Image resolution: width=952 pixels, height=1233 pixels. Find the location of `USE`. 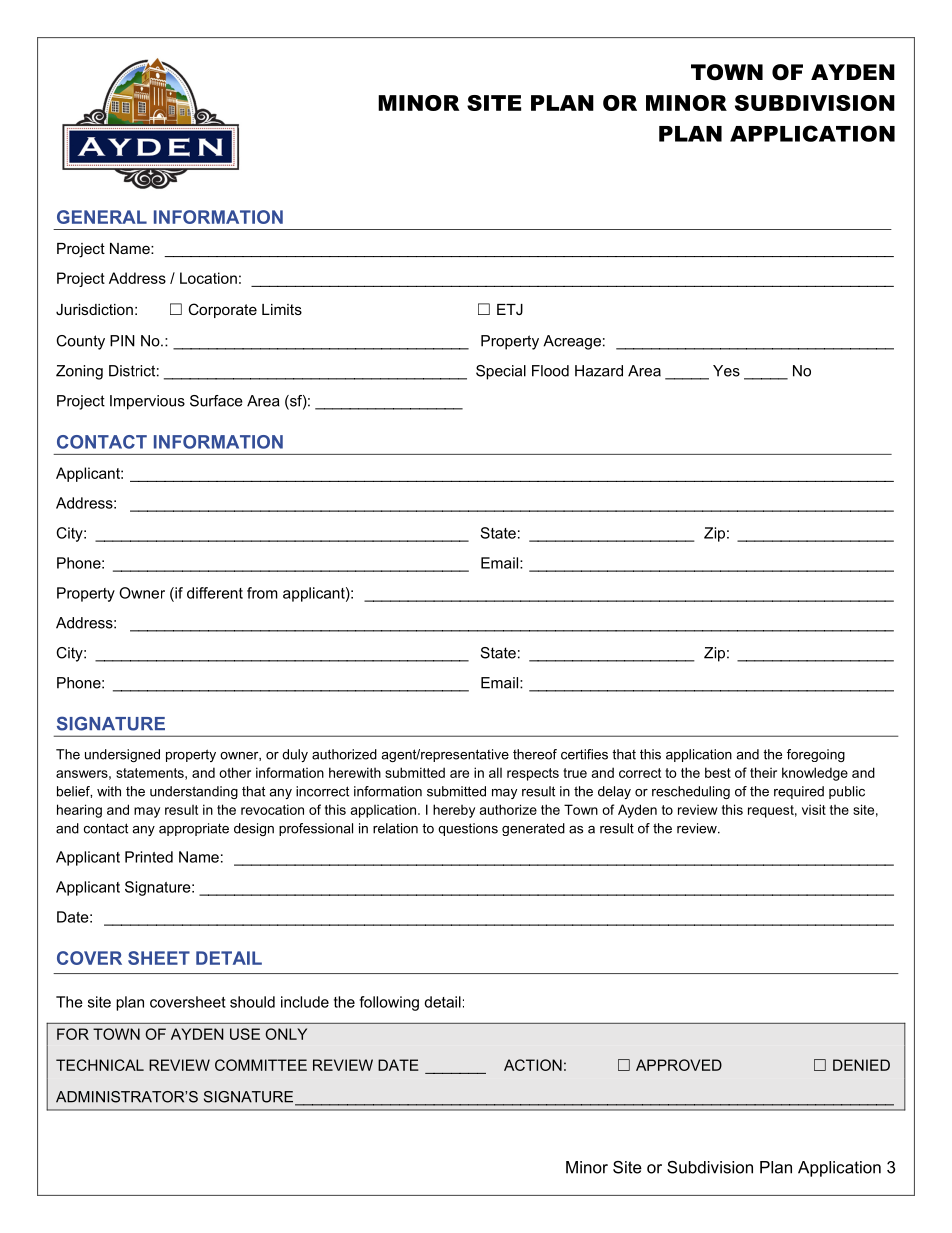

USE is located at coordinates (245, 1034).
